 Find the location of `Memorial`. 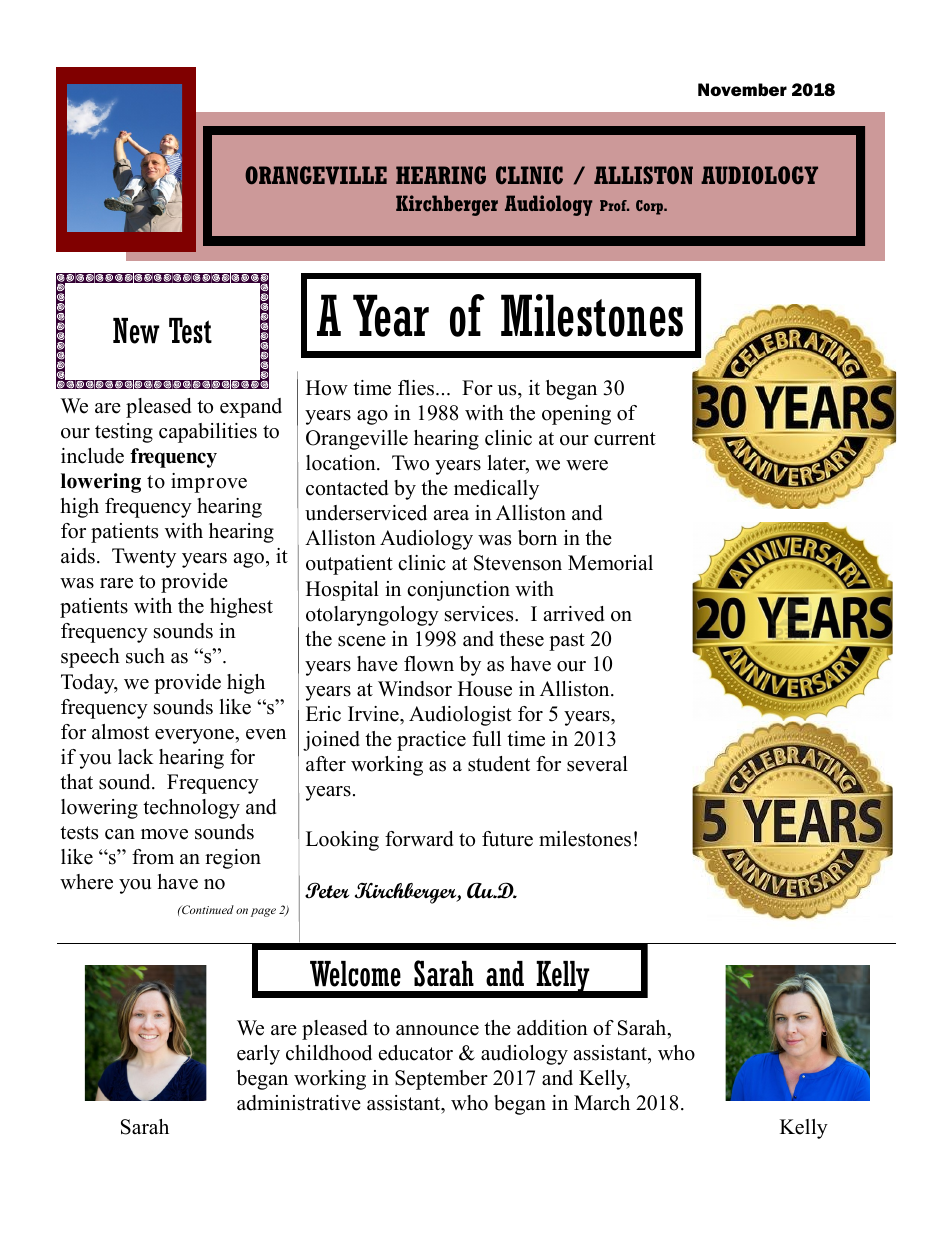

Memorial is located at coordinates (610, 563).
